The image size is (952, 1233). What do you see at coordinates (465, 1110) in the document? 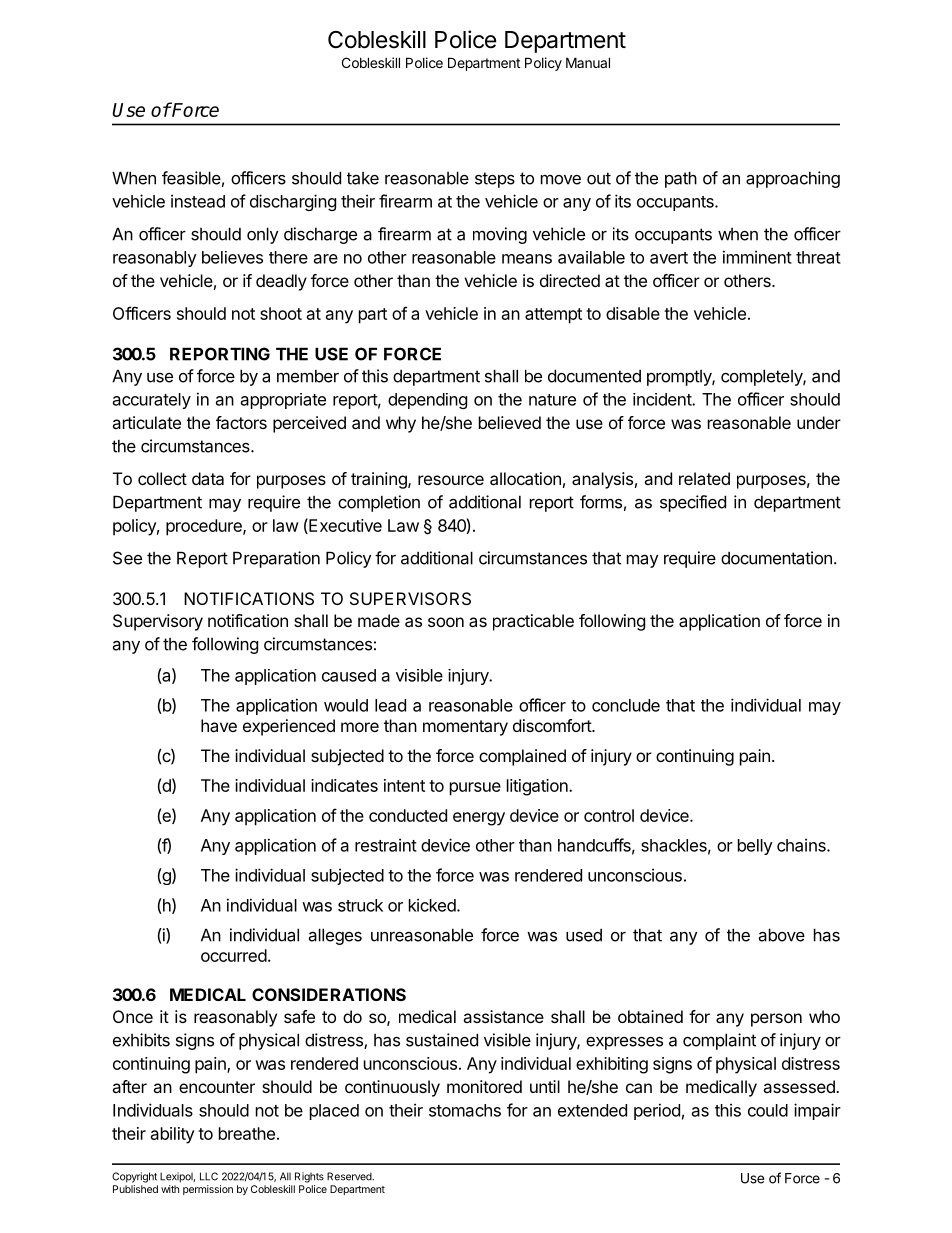
I see `stomachs` at bounding box center [465, 1110].
